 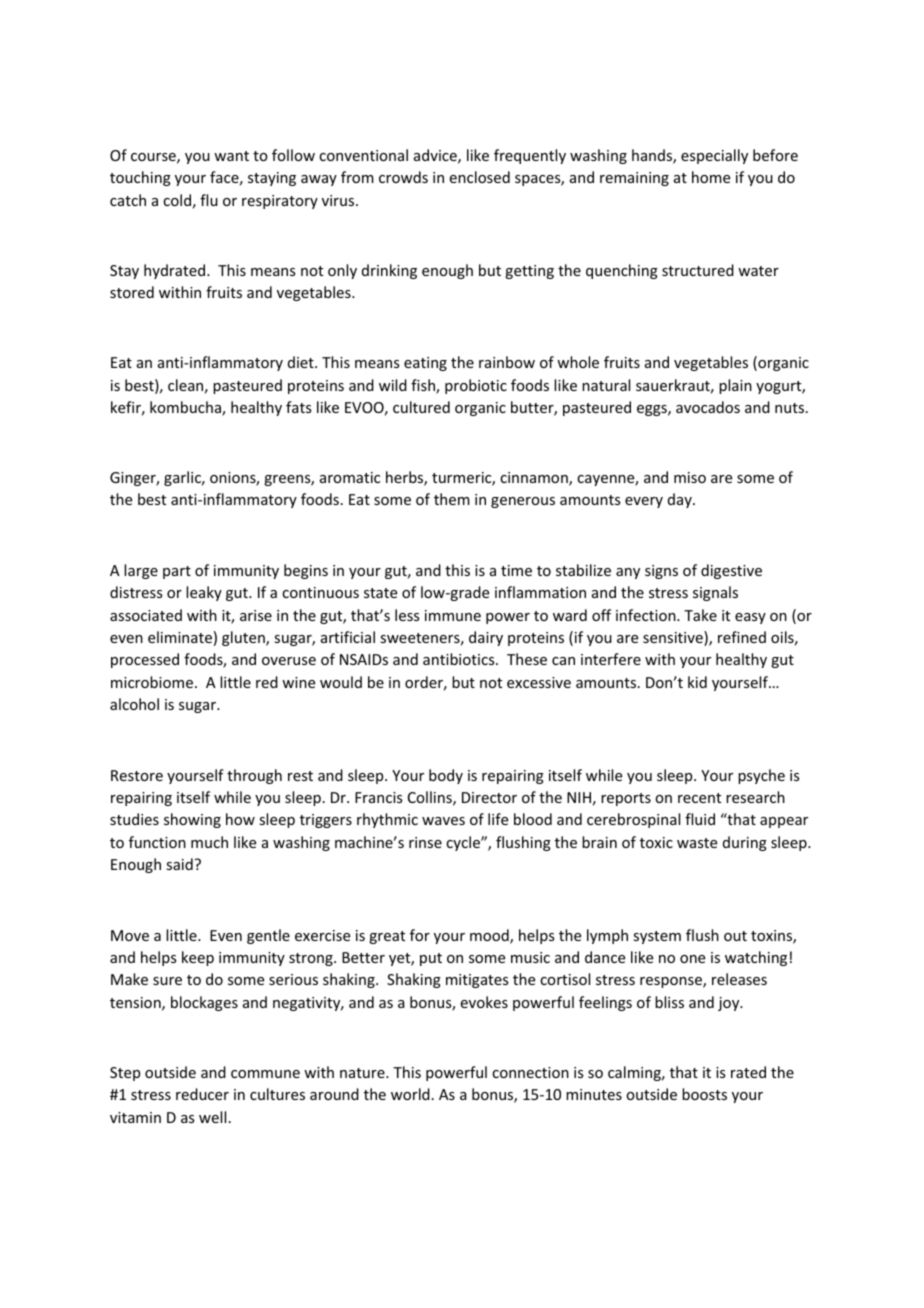 I want to click on reducer, so click(x=202, y=1094).
